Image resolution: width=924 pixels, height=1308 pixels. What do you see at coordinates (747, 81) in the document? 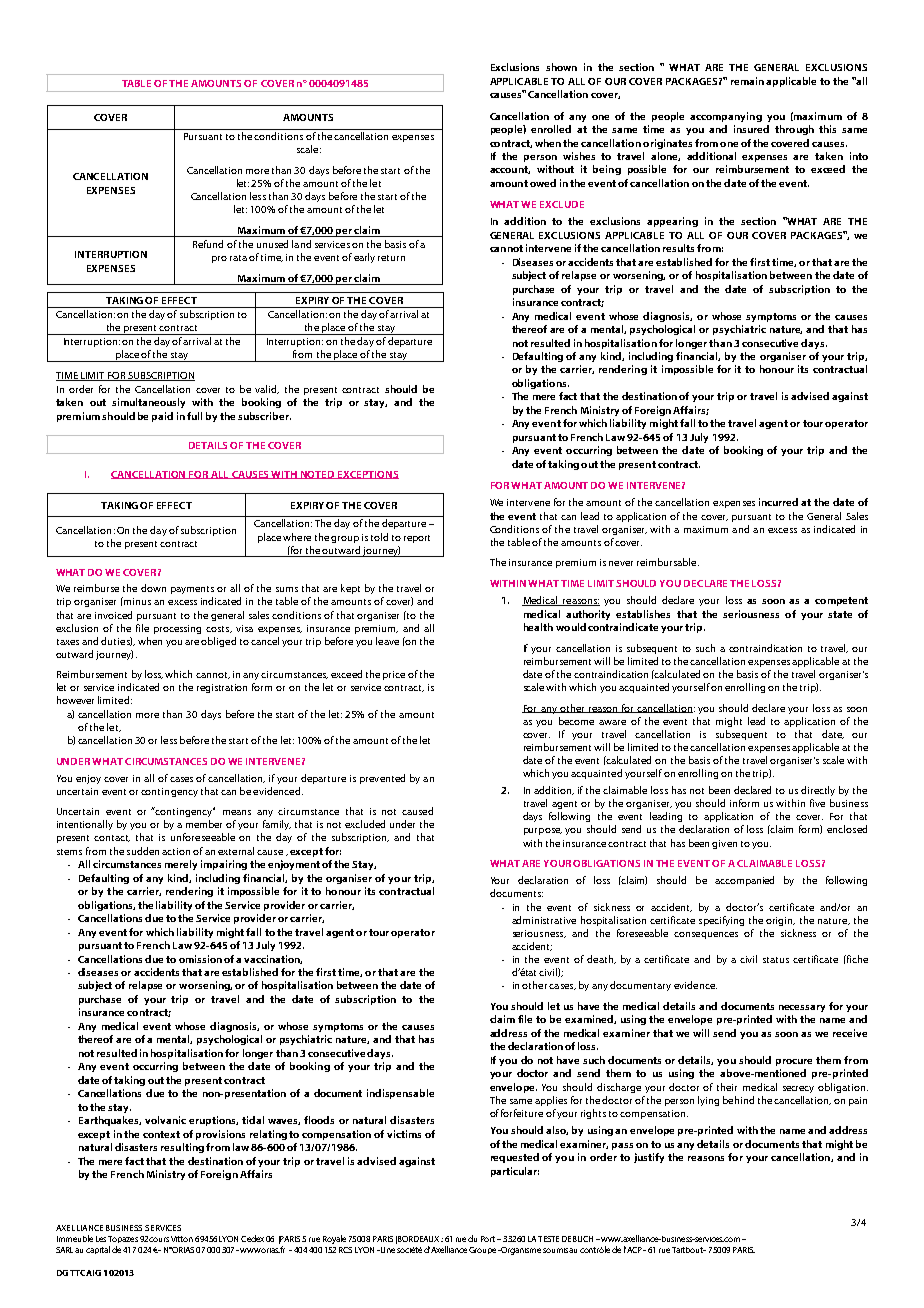
I see `remain` at bounding box center [747, 81].
